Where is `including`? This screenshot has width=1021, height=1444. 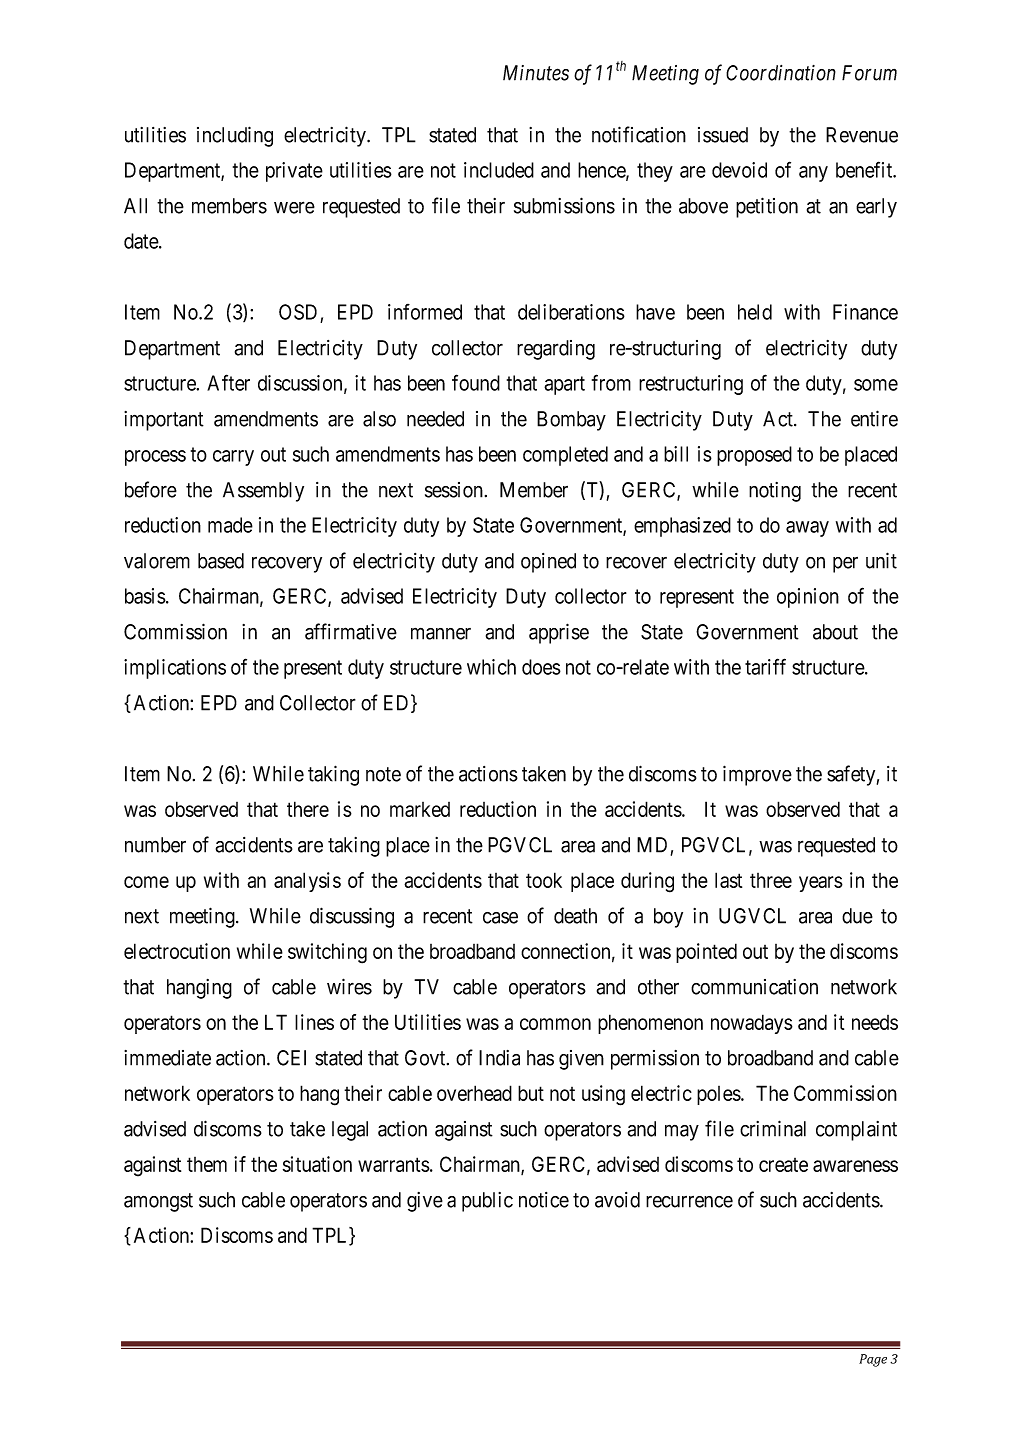
including is located at coordinates (235, 136).
